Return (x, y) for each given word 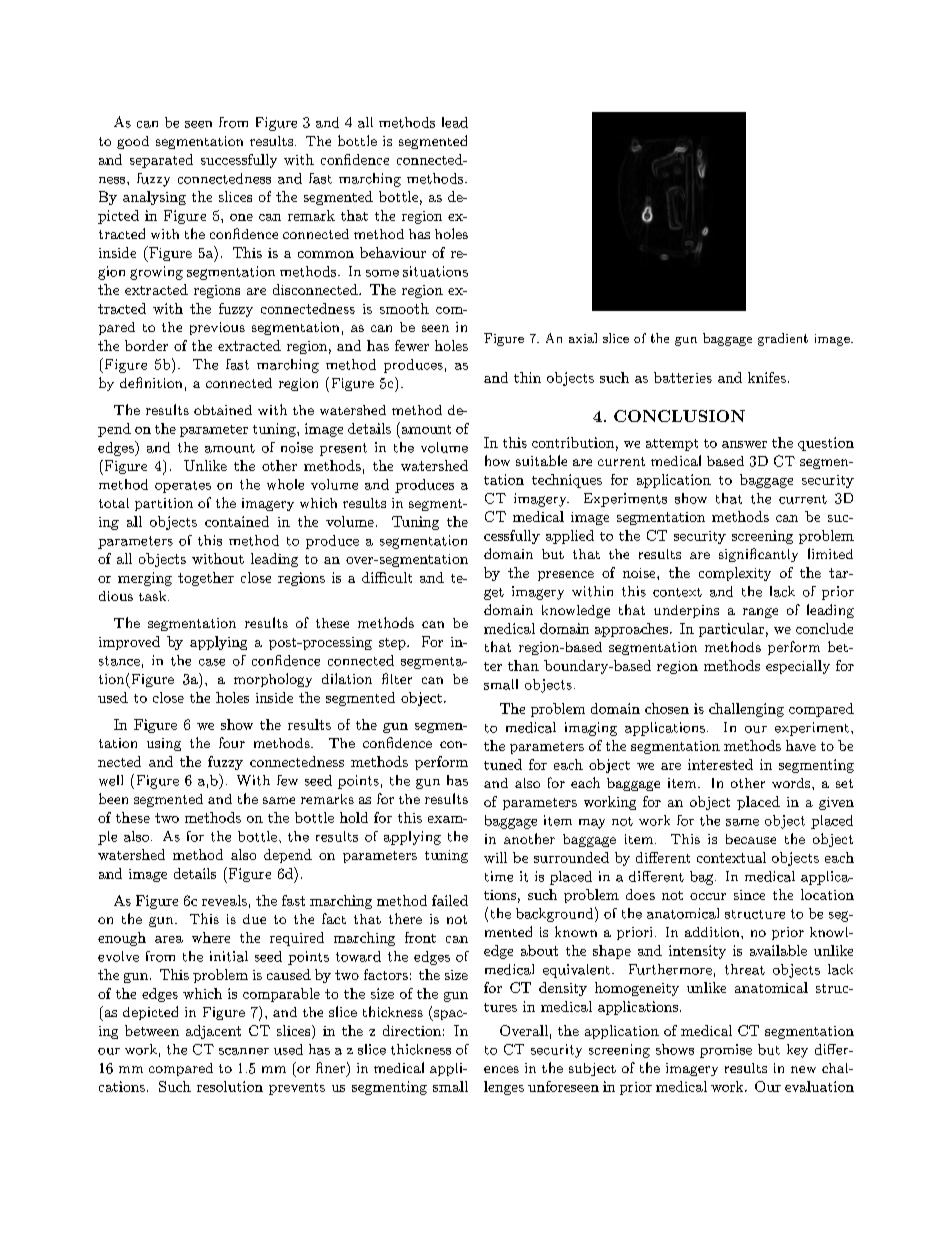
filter (397, 678)
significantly (758, 555)
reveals (224, 900)
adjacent (213, 1032)
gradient (783, 339)
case (212, 662)
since (749, 895)
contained (237, 521)
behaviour (393, 252)
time (499, 876)
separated (161, 161)
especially (798, 667)
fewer (412, 345)
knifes (767, 377)
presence (566, 576)
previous (217, 328)
